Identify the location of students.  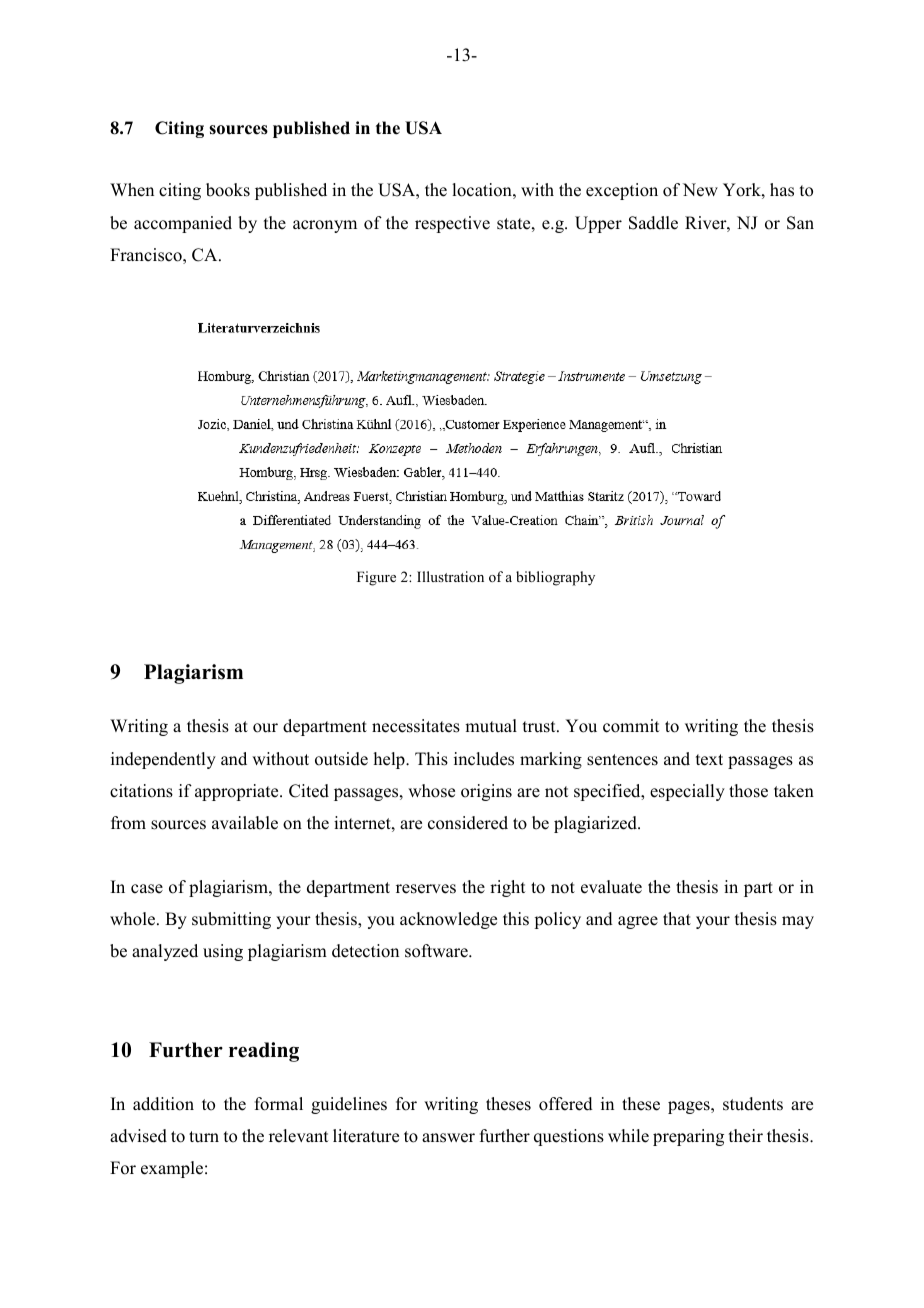
(753, 1104).
